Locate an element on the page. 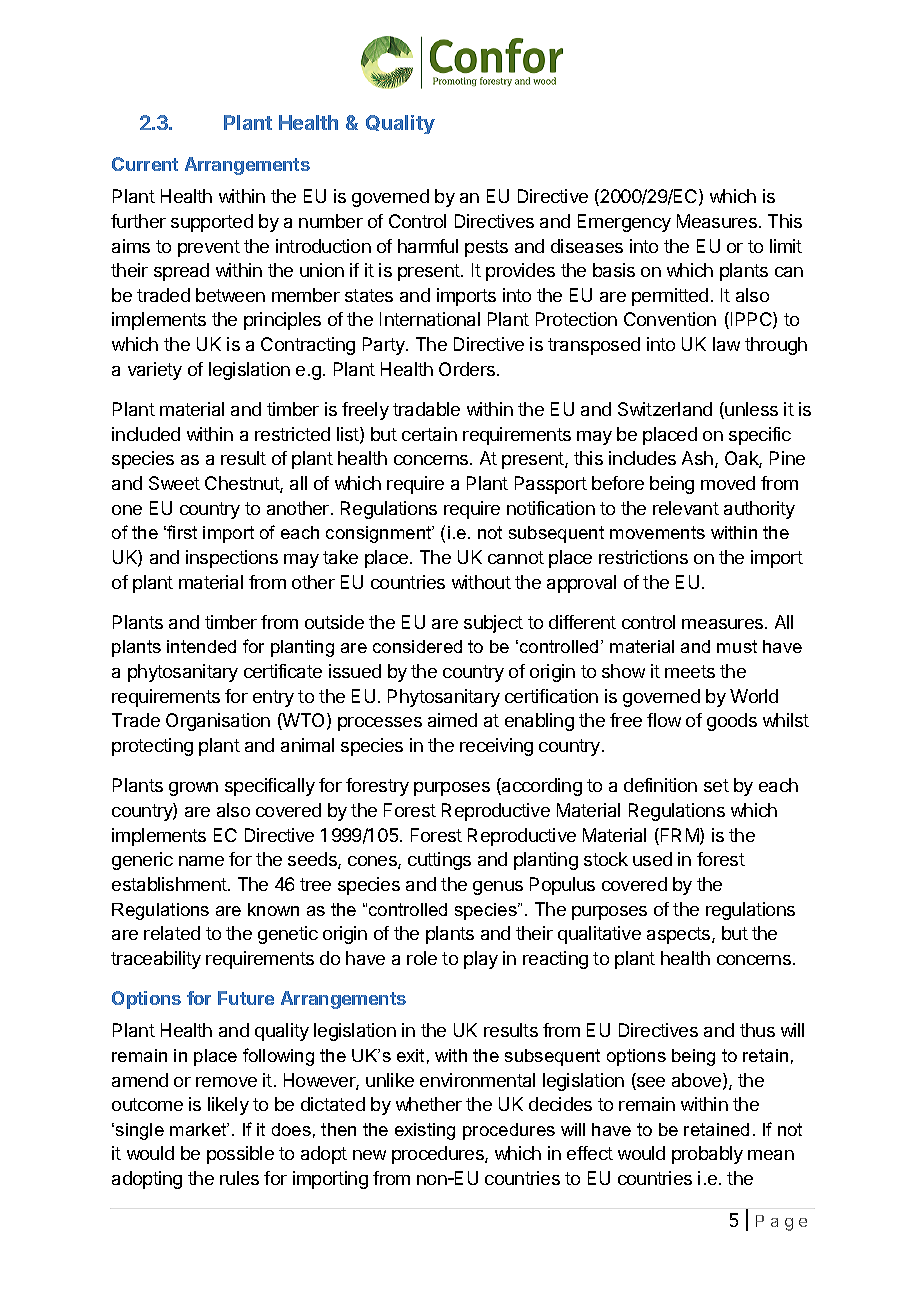 This document has height=1308, width=924. harmful is located at coordinates (428, 246).
